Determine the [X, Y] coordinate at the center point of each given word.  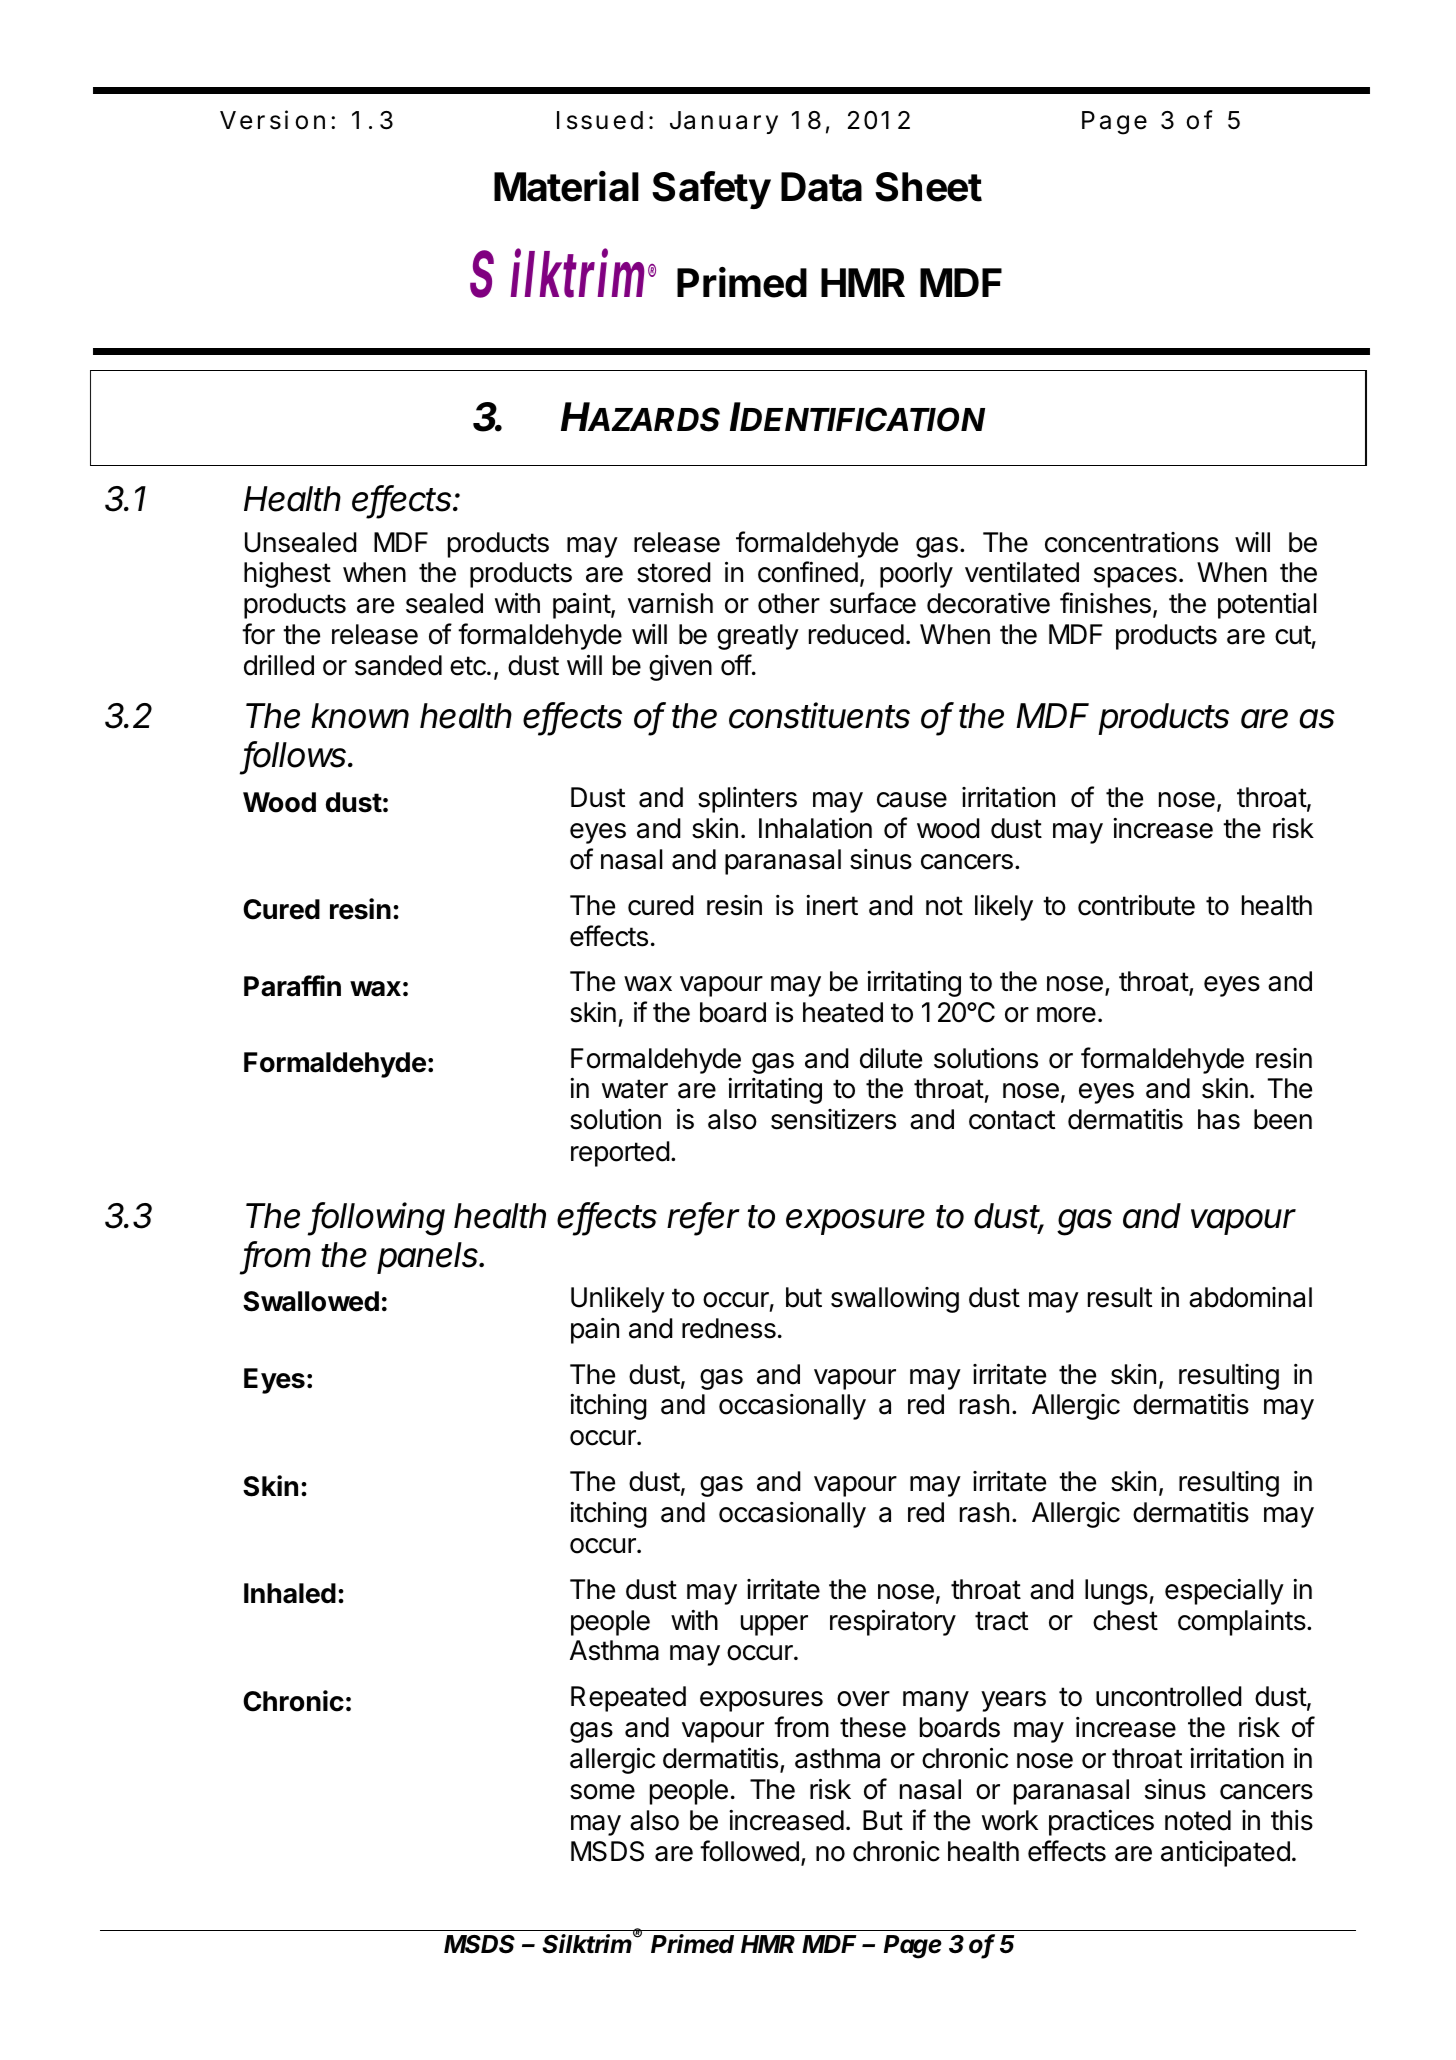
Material [566, 186]
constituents [819, 715]
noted [1198, 1820]
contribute [1136, 905]
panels [429, 1258]
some [602, 1792]
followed [749, 1851]
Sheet [928, 187]
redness [729, 1328]
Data [821, 187]
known [360, 716]
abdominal [1250, 1297]
